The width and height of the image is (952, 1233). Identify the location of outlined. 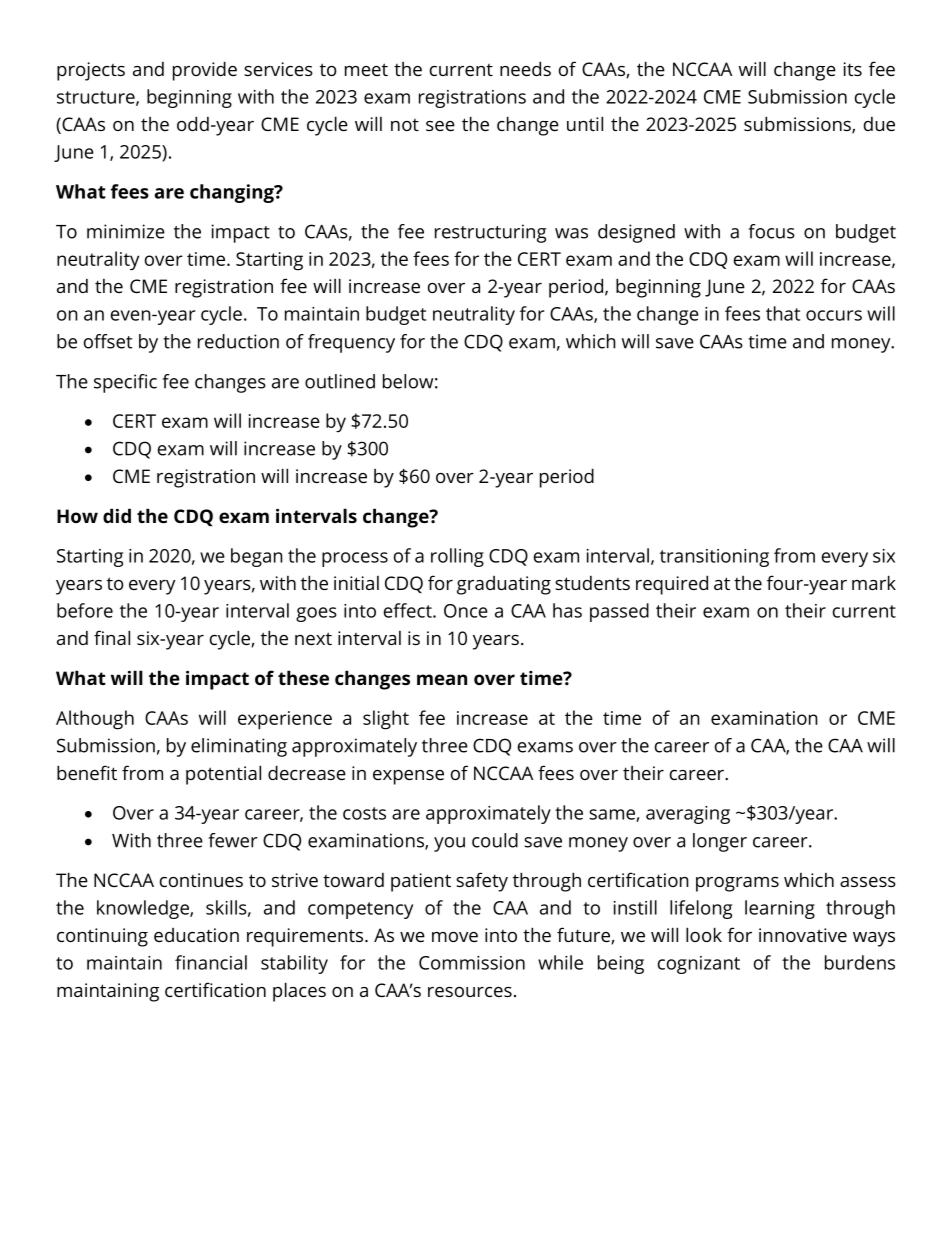
(340, 381).
